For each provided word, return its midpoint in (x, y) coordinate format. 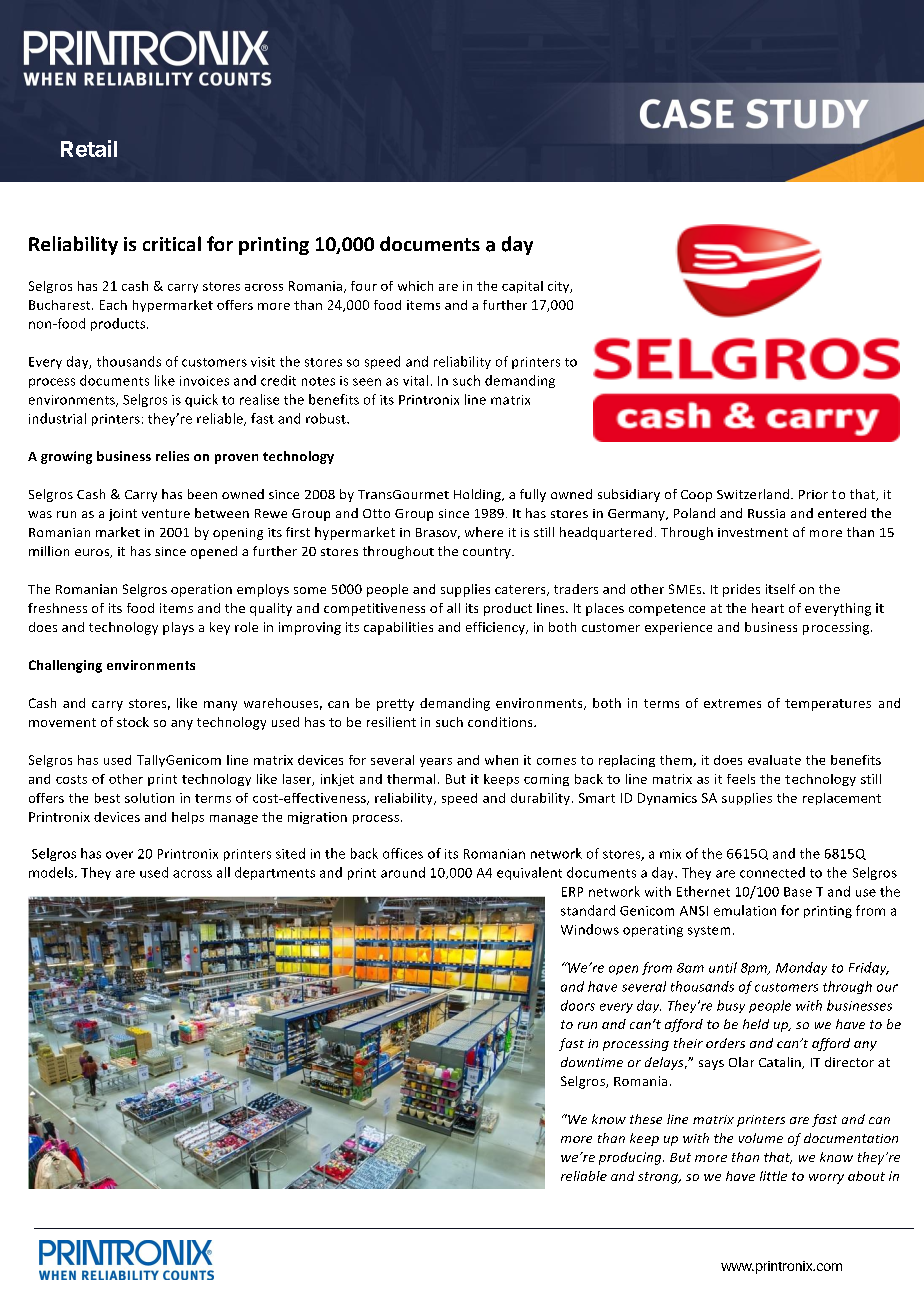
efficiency (496, 628)
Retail (89, 148)
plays (178, 628)
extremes (732, 703)
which (415, 286)
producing (631, 1158)
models (52, 872)
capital (522, 287)
